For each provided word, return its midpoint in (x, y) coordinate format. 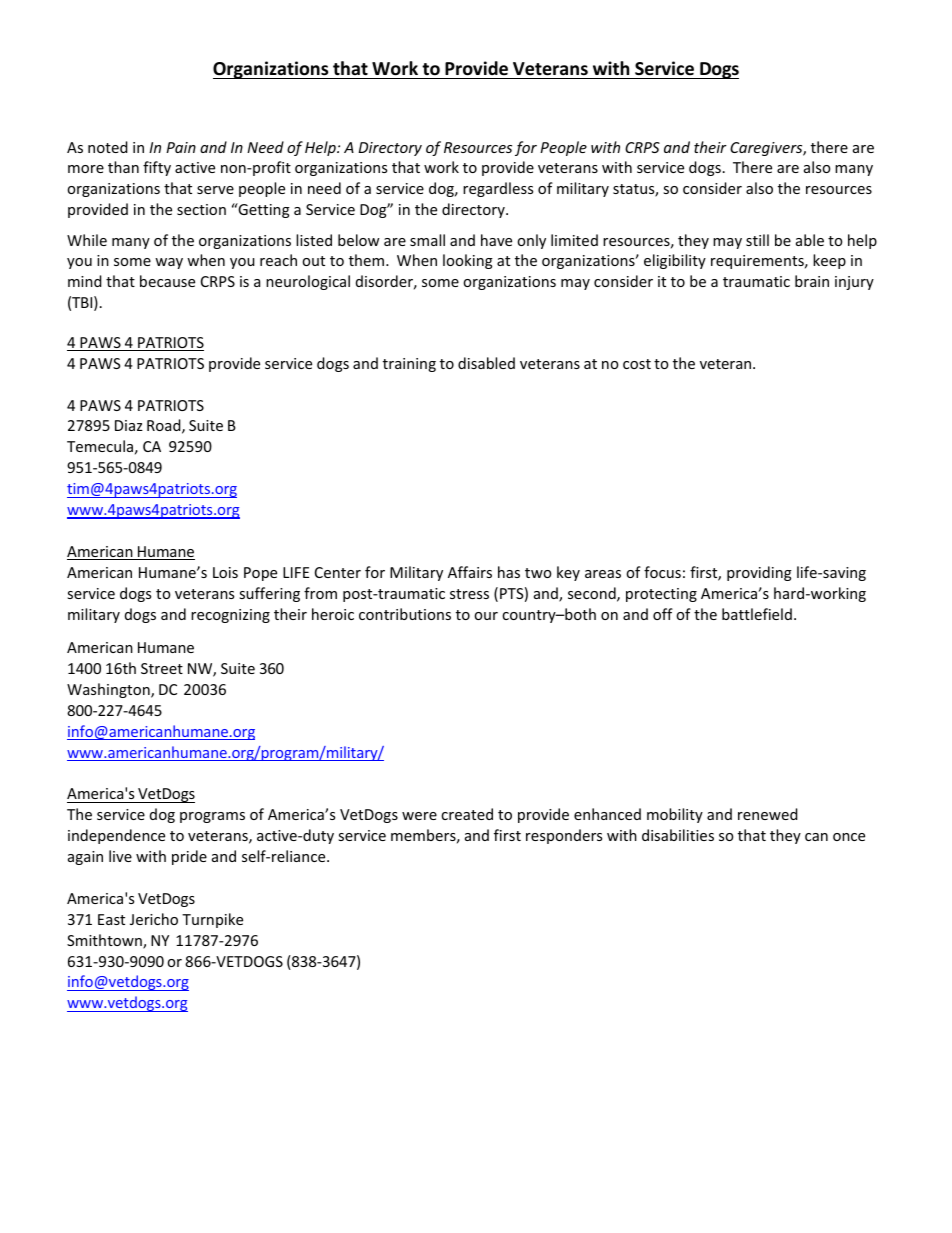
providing (759, 573)
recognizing (230, 616)
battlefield (757, 614)
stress (469, 594)
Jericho (154, 919)
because (167, 281)
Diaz (129, 425)
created (467, 814)
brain (812, 281)
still (757, 240)
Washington (109, 690)
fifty (157, 168)
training (409, 365)
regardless (498, 189)
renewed (768, 814)
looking (468, 261)
